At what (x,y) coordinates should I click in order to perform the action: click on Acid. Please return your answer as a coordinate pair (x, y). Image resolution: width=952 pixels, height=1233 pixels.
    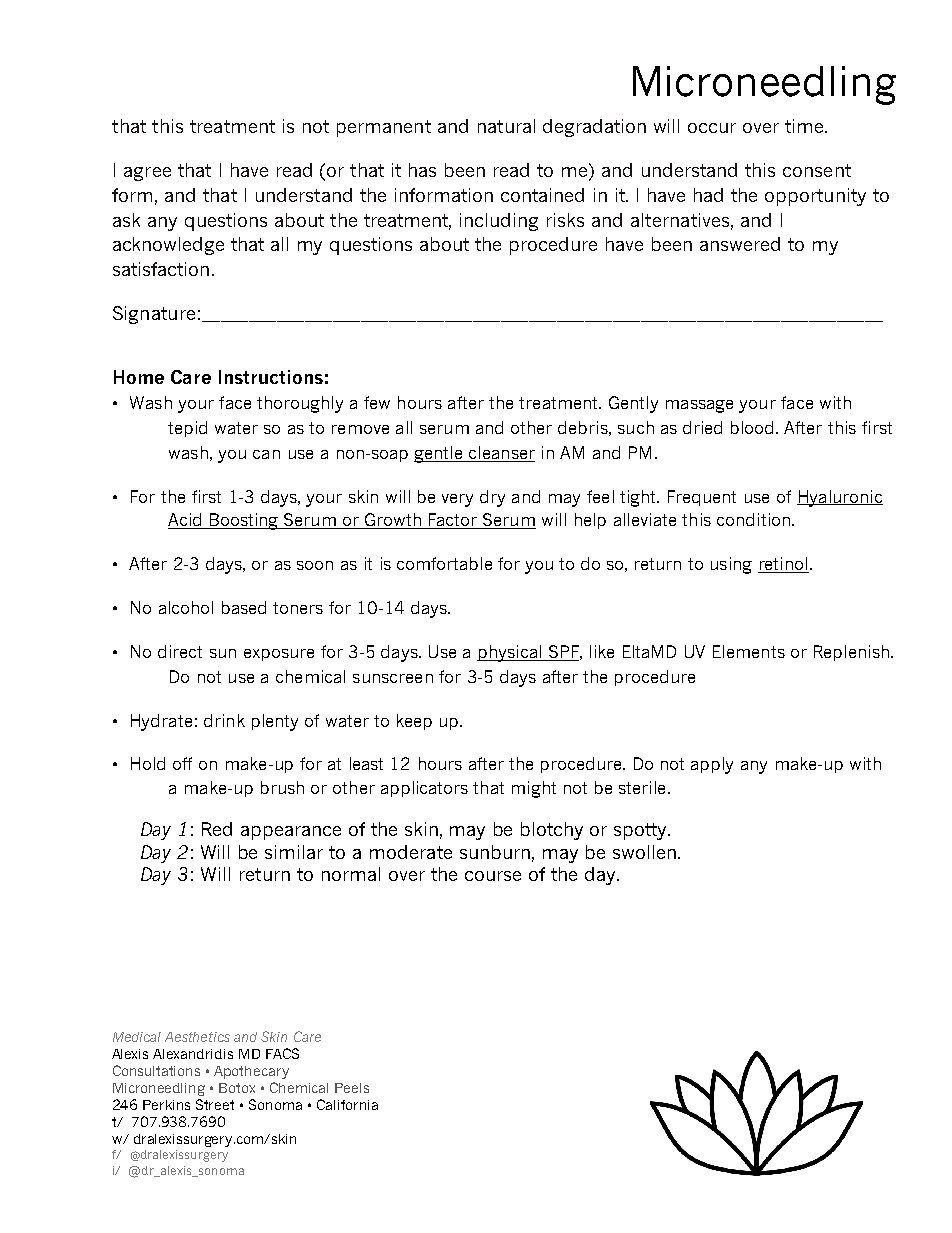
    Looking at the image, I should click on (186, 521).
